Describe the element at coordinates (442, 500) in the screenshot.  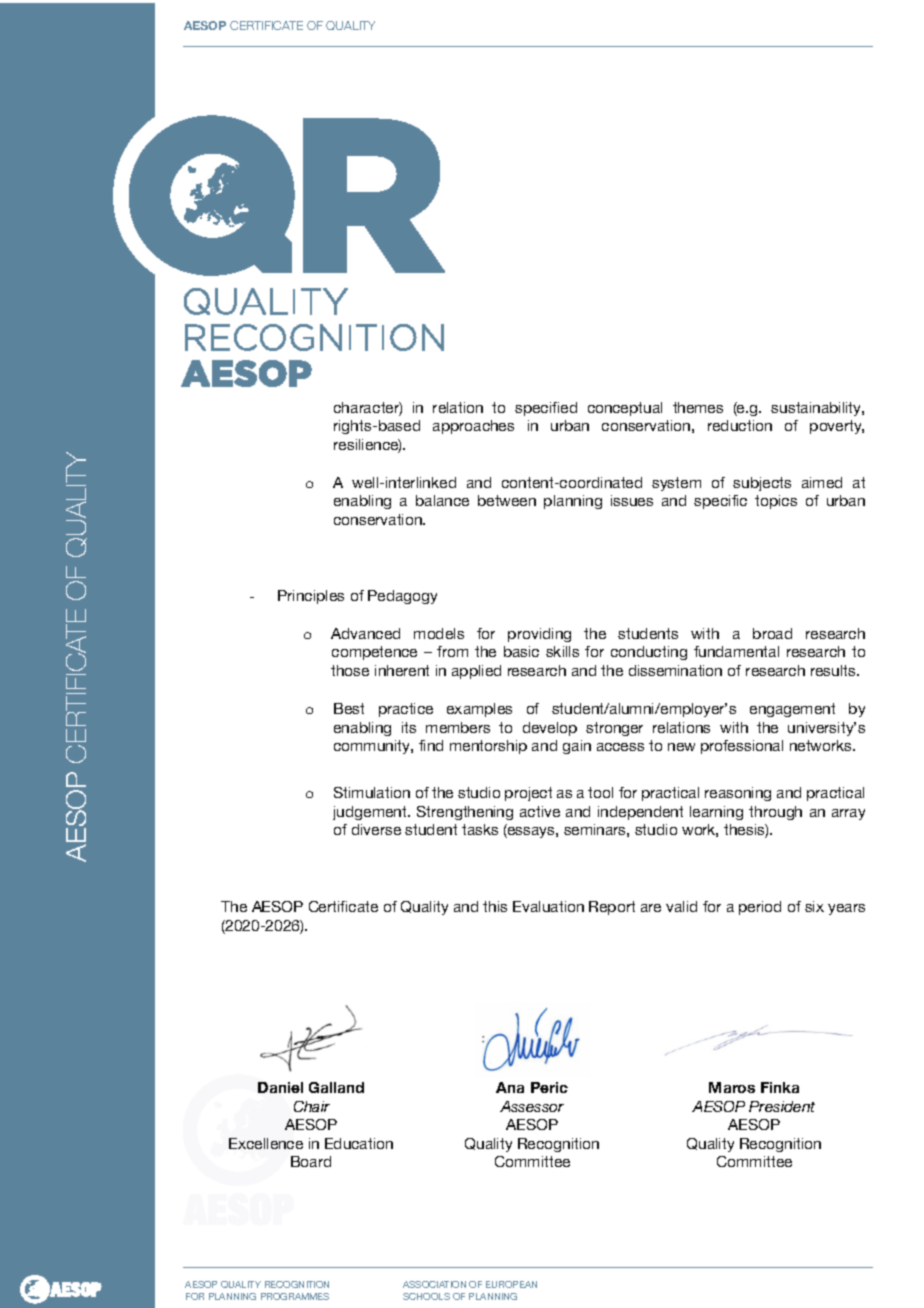
I see `balance` at that location.
